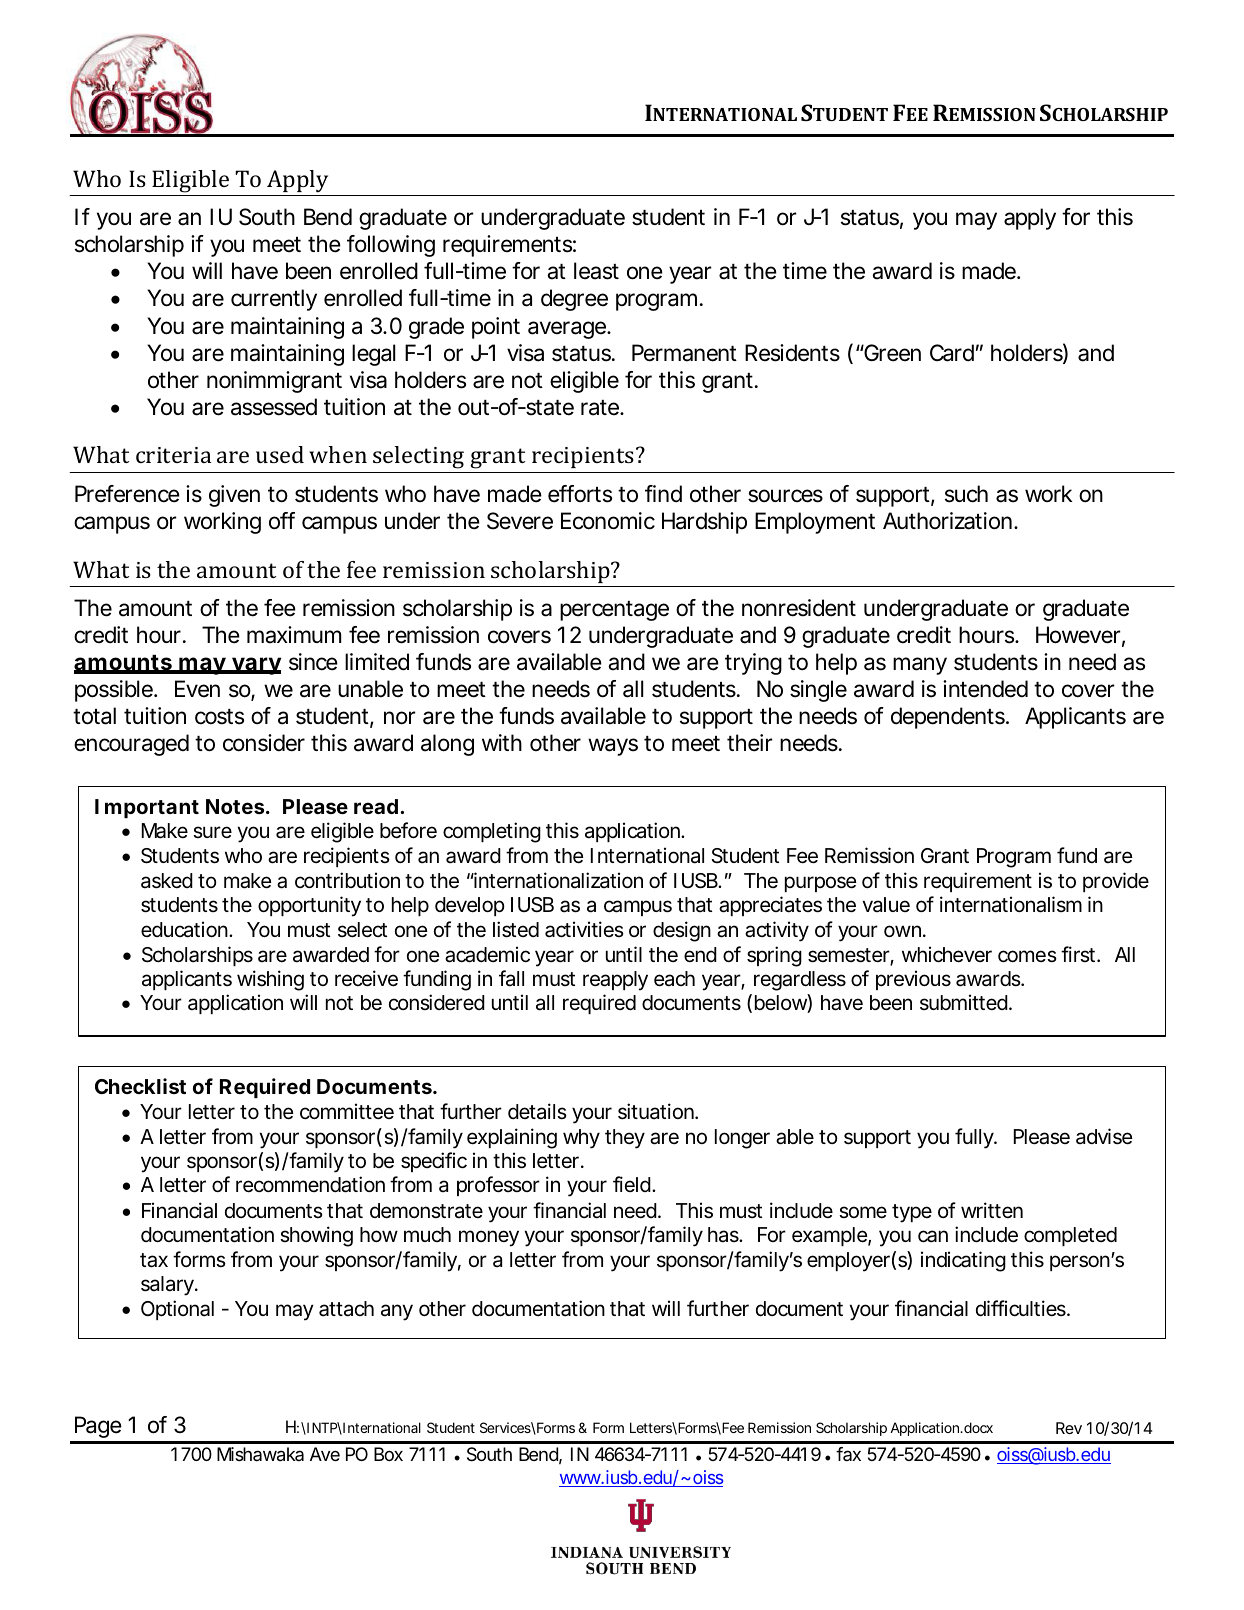  I want to click on percentage, so click(614, 611).
